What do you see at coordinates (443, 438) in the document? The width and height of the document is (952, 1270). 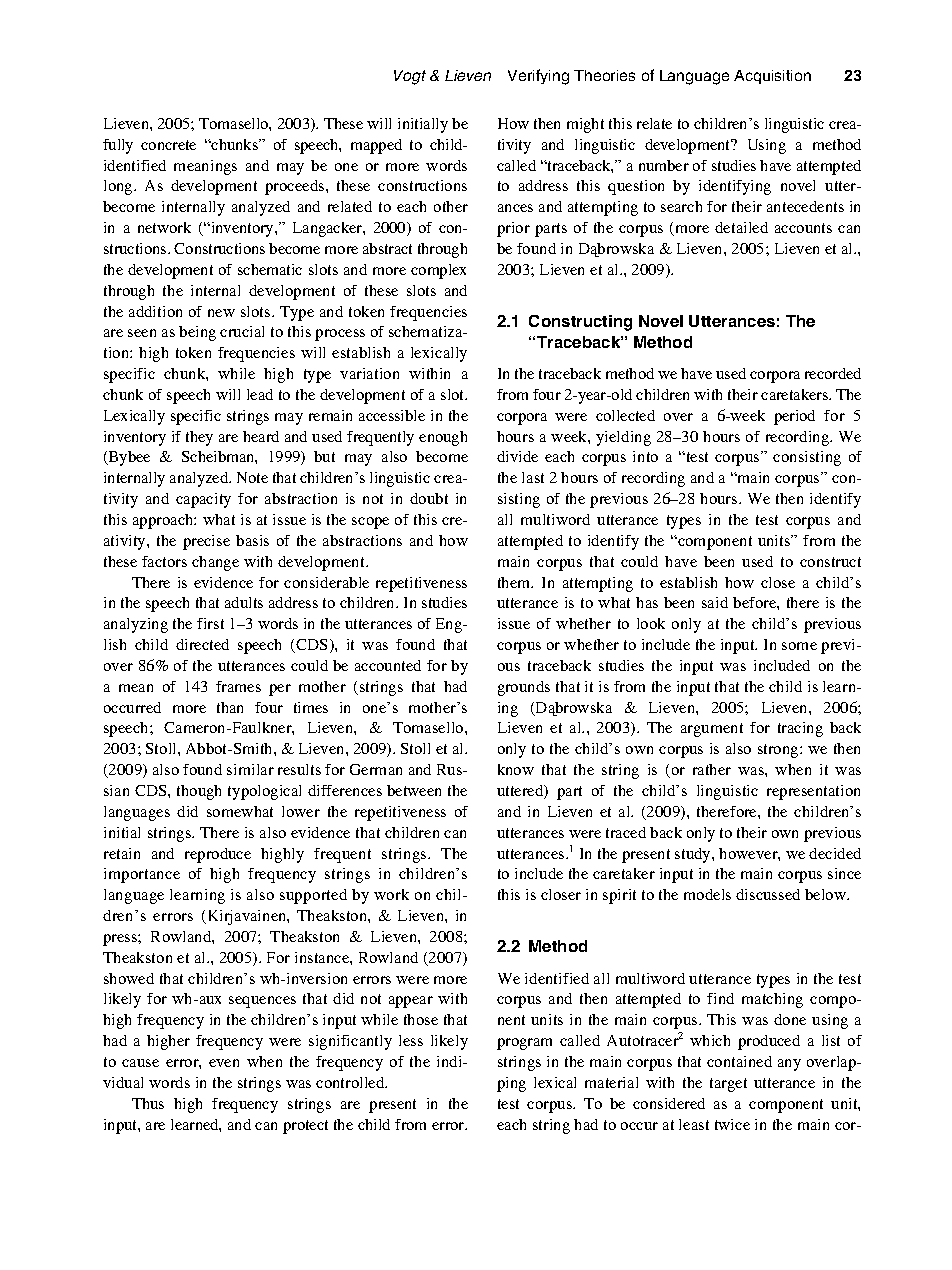 I see `enough` at bounding box center [443, 438].
